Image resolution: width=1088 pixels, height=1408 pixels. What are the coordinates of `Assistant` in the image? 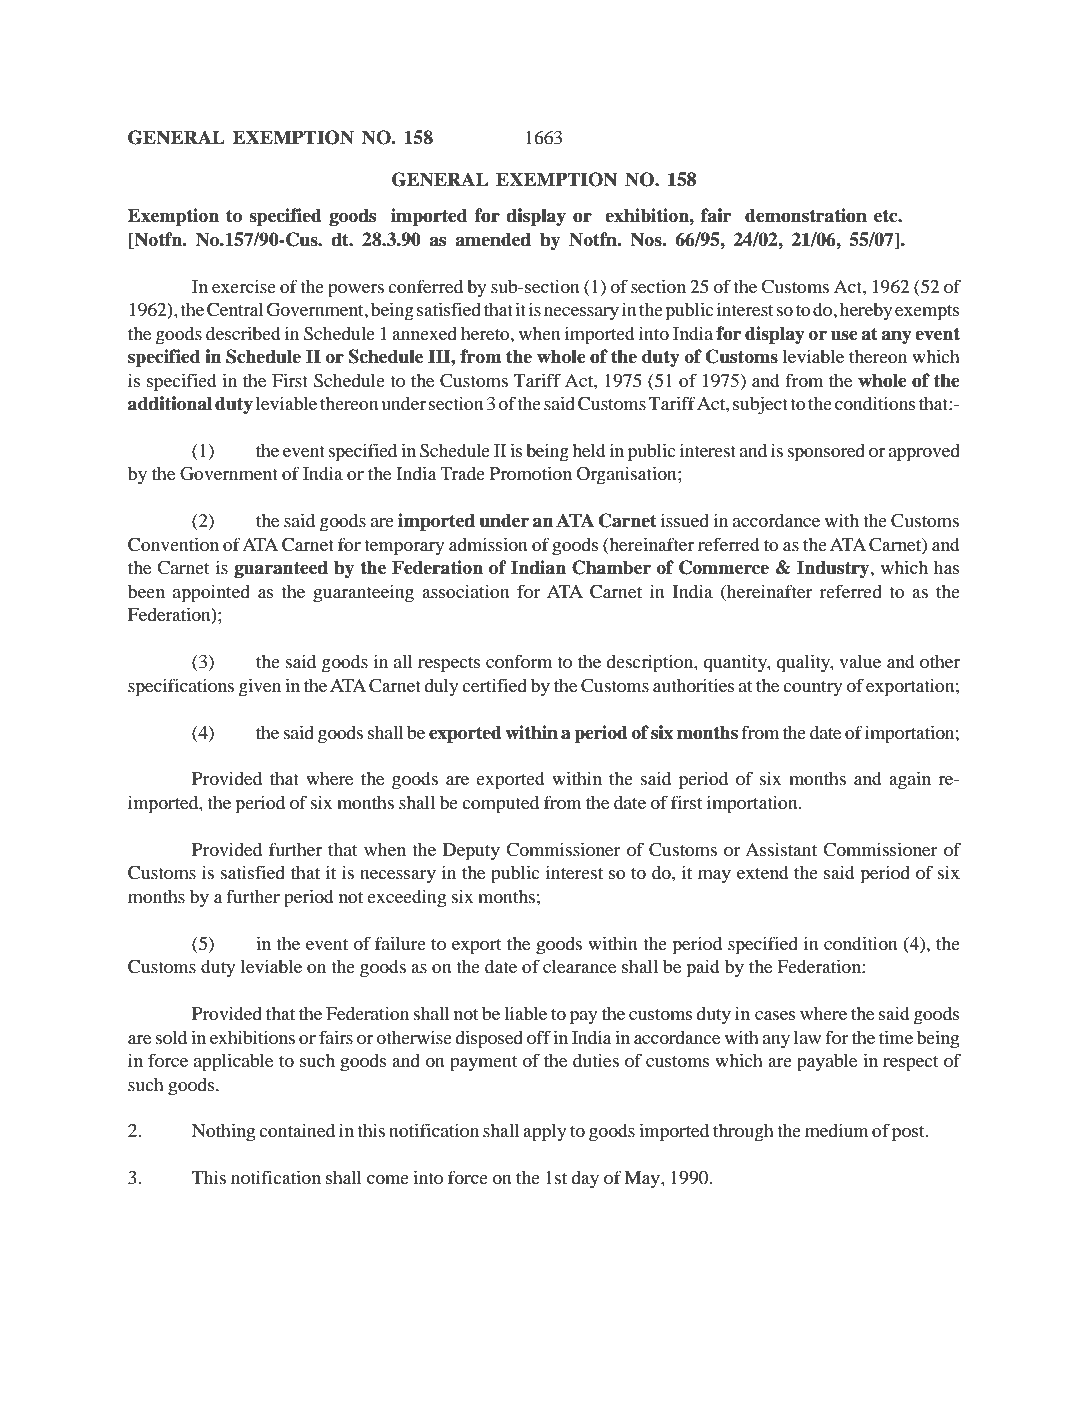 It's located at (781, 849).
